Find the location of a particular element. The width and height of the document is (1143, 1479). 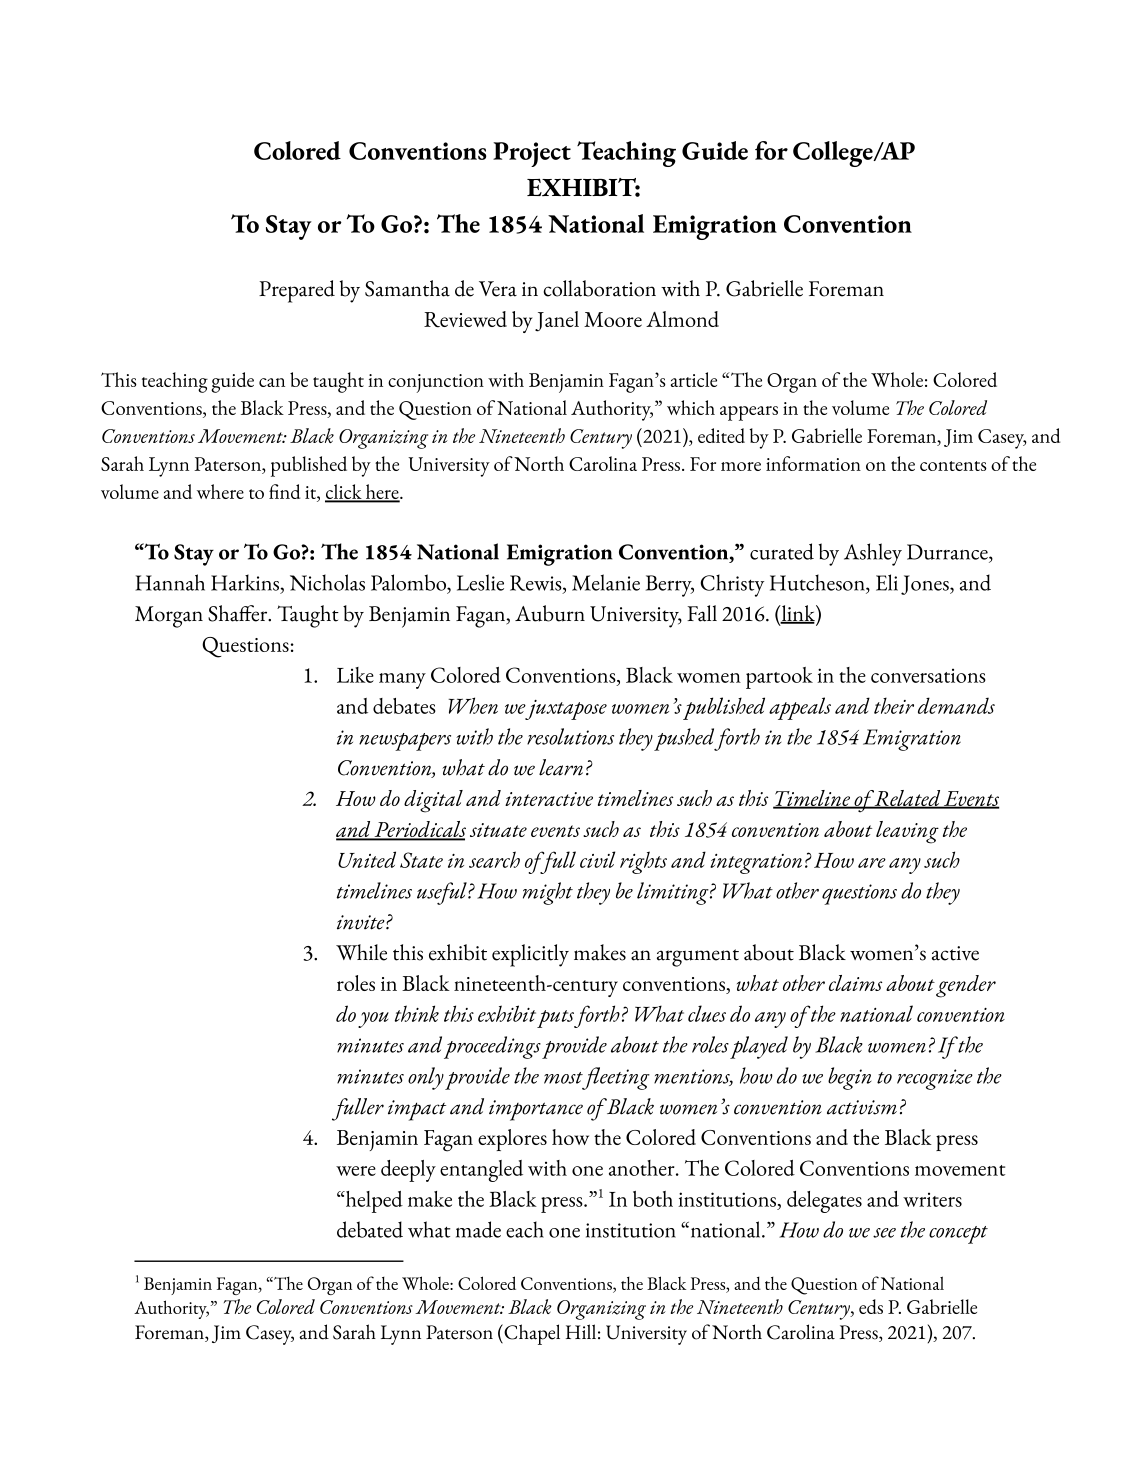

collaboration is located at coordinates (599, 288).
